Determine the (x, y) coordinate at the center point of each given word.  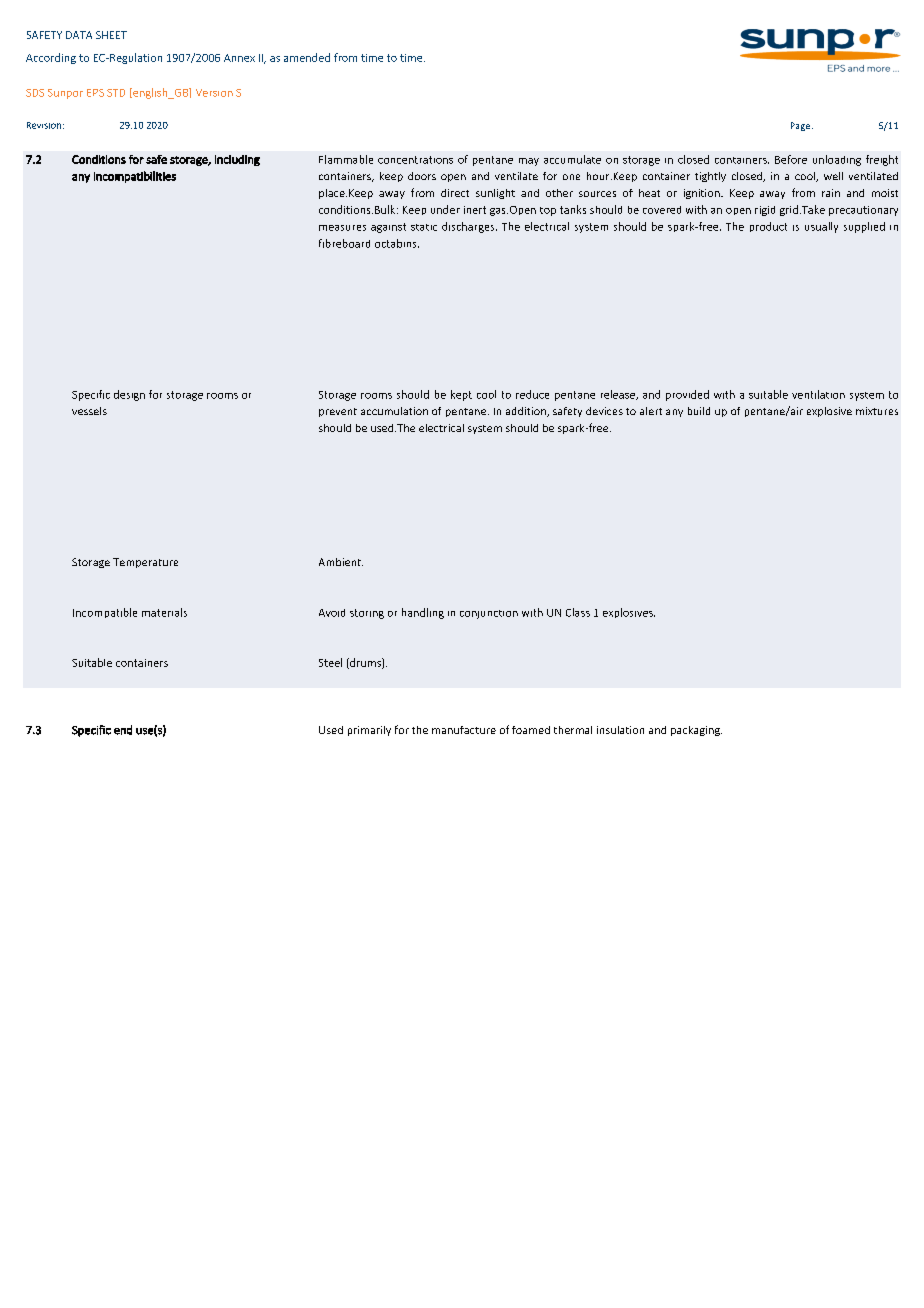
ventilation (818, 394)
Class (578, 612)
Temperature (145, 563)
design (129, 395)
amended (307, 57)
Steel (330, 662)
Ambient (341, 562)
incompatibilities (135, 177)
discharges (469, 227)
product (768, 227)
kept (461, 395)
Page (802, 126)
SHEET (111, 35)
